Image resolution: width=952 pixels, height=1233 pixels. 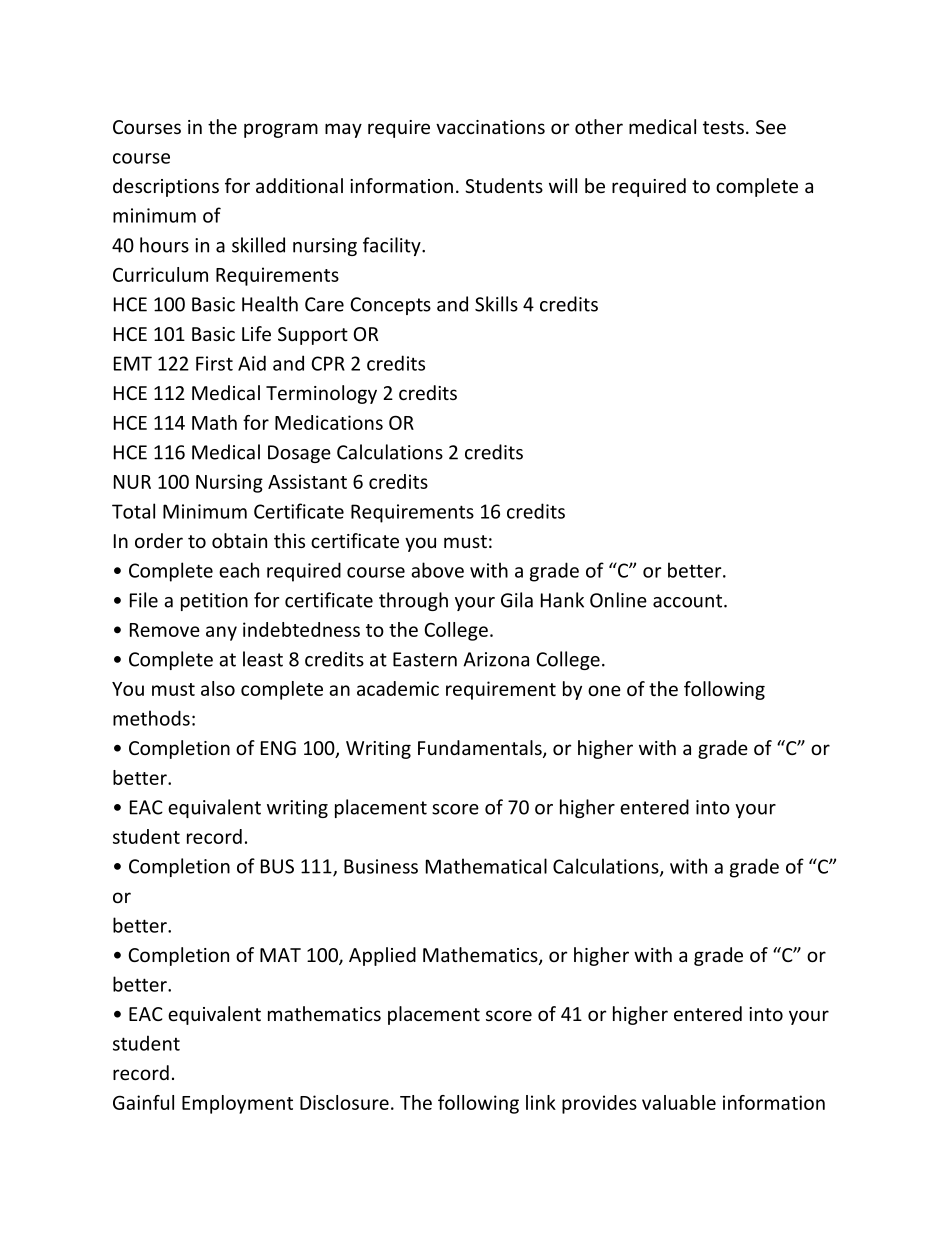 What do you see at coordinates (278, 748) in the screenshot?
I see `ENG` at bounding box center [278, 748].
